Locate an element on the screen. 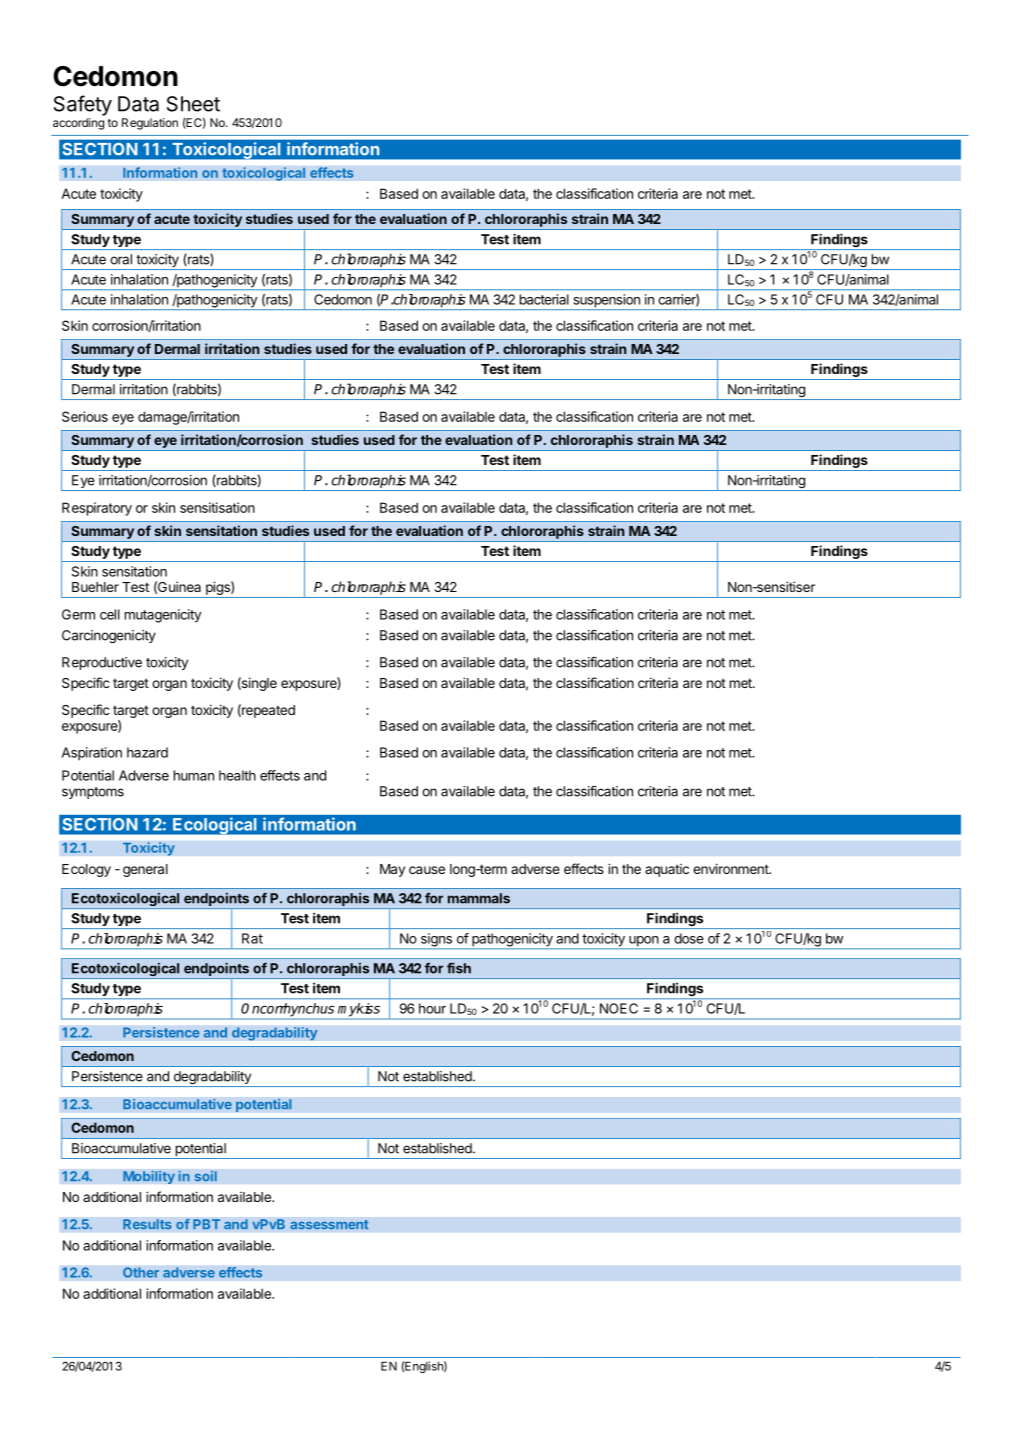  Serious is located at coordinates (85, 416).
